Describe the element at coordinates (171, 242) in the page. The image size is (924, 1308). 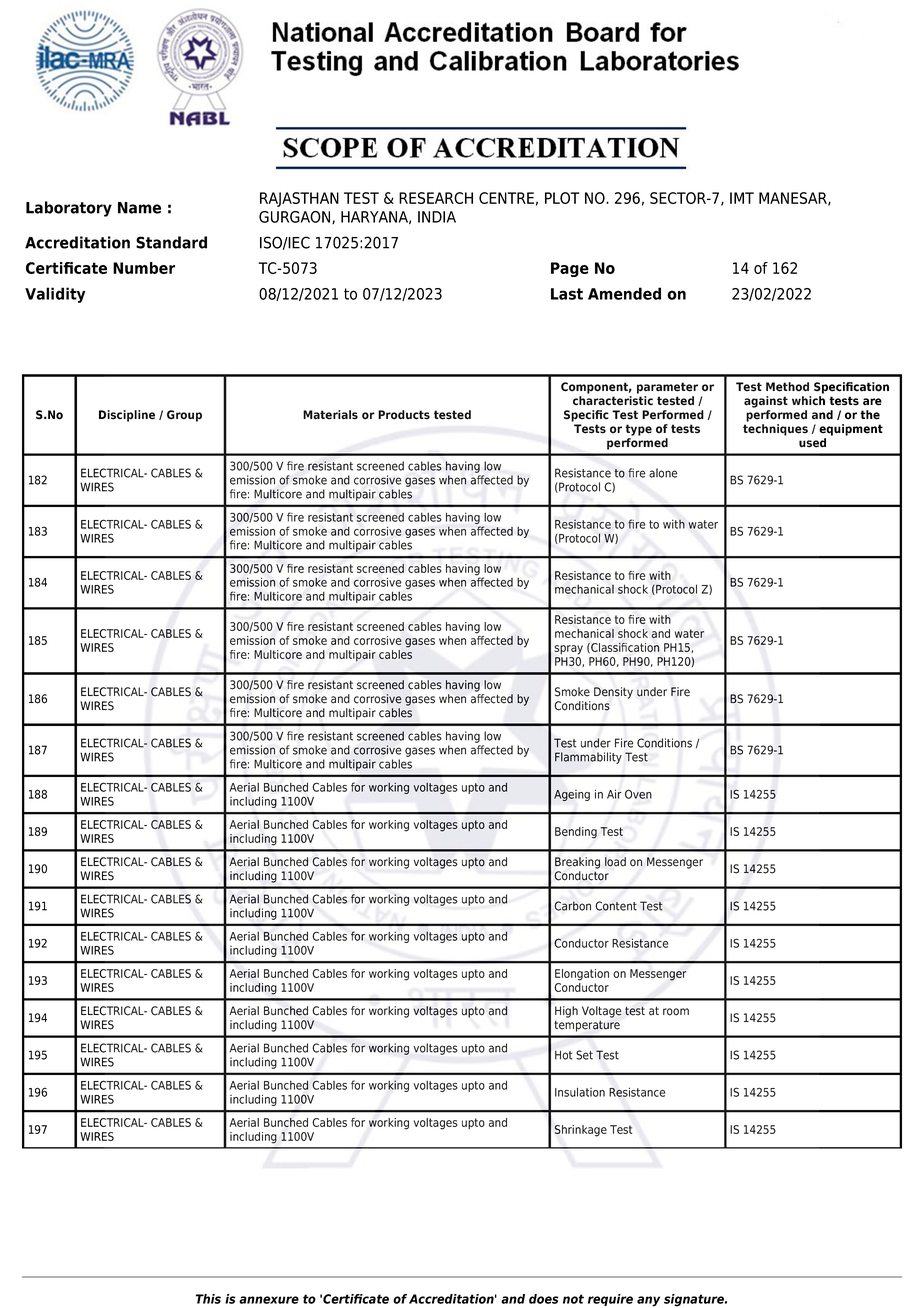
I see `Standard` at that location.
